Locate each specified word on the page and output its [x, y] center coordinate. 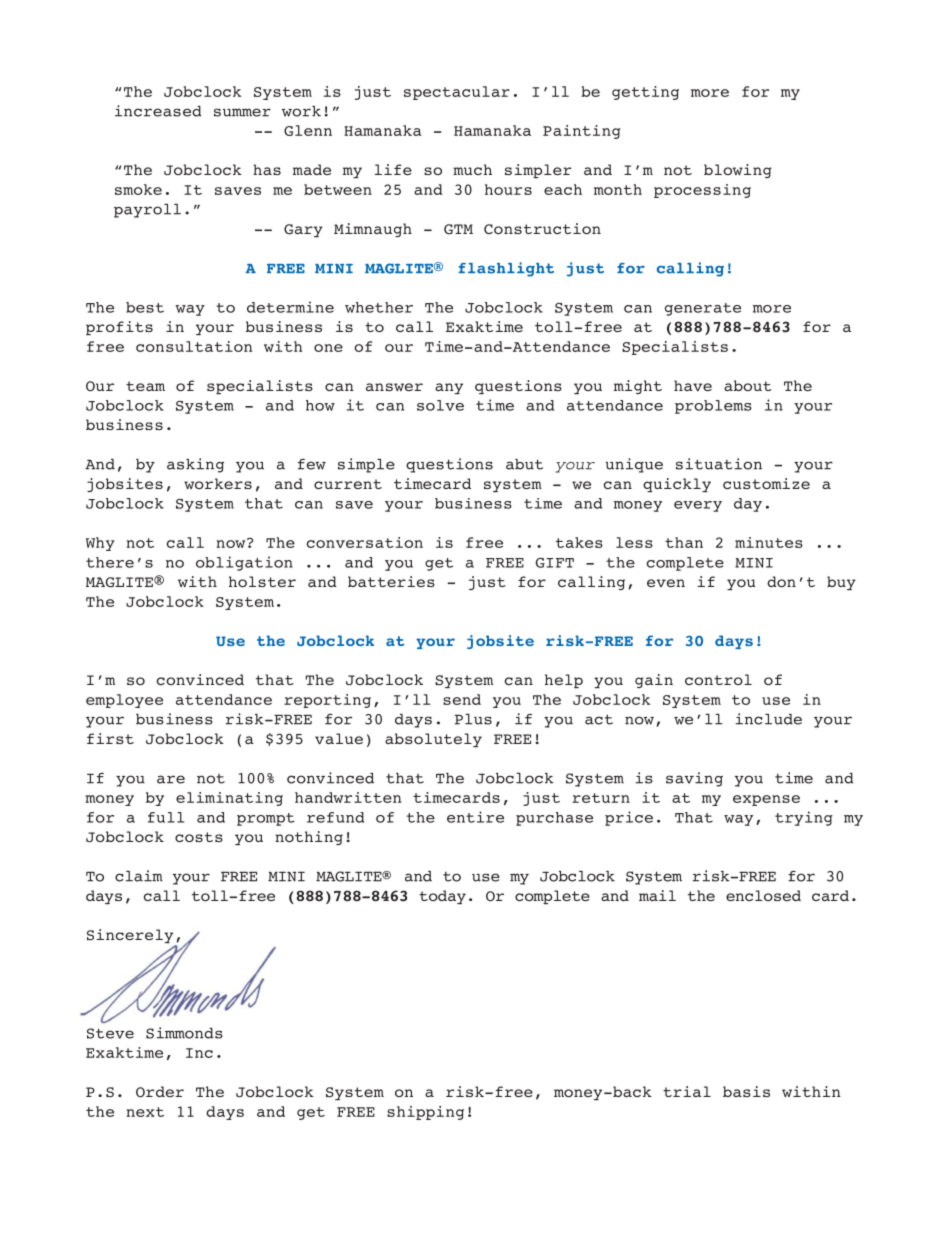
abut [524, 464]
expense [766, 800]
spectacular [457, 93]
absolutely [433, 740]
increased [158, 111]
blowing [738, 171]
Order [160, 1092]
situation [719, 464]
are [171, 779]
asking [195, 465]
